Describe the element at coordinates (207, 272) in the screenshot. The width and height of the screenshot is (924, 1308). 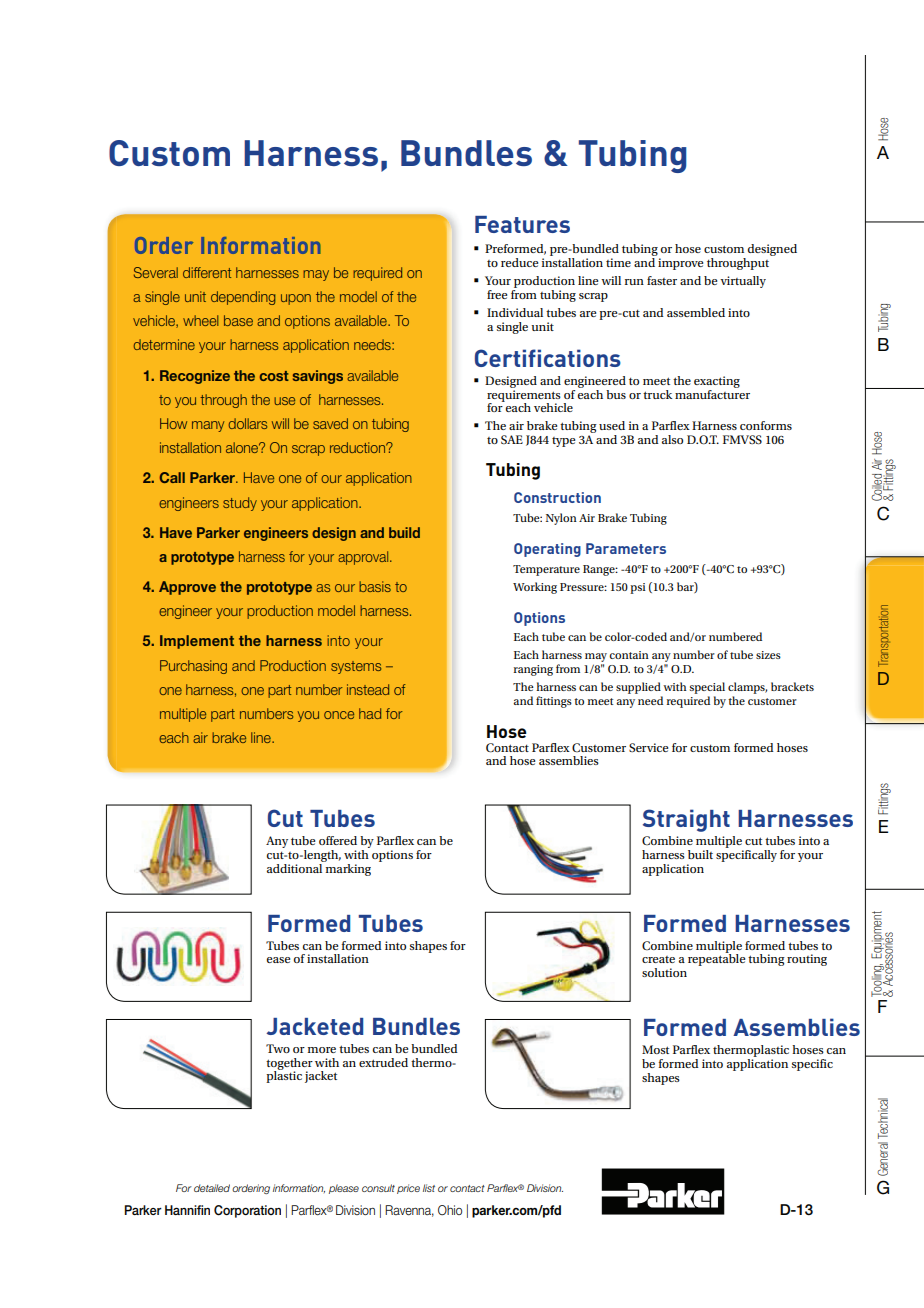
I see `different` at that location.
